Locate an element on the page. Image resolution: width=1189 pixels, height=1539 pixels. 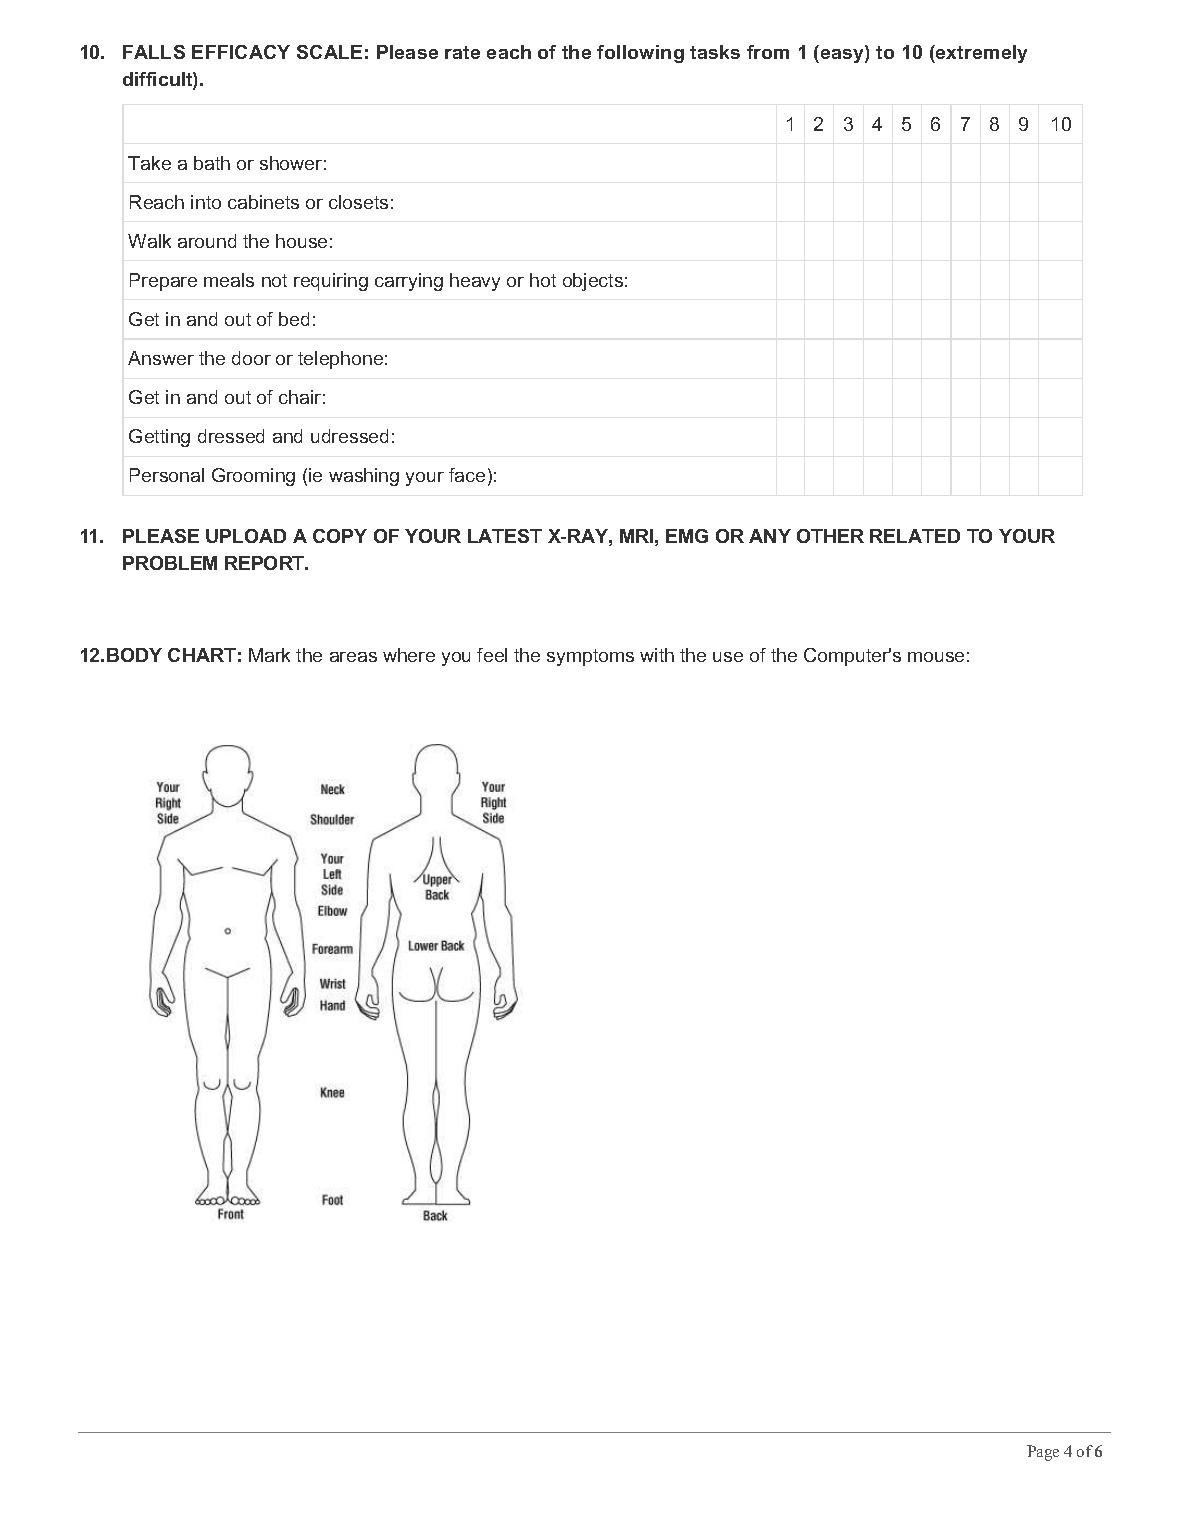
RELATED is located at coordinates (915, 536).
